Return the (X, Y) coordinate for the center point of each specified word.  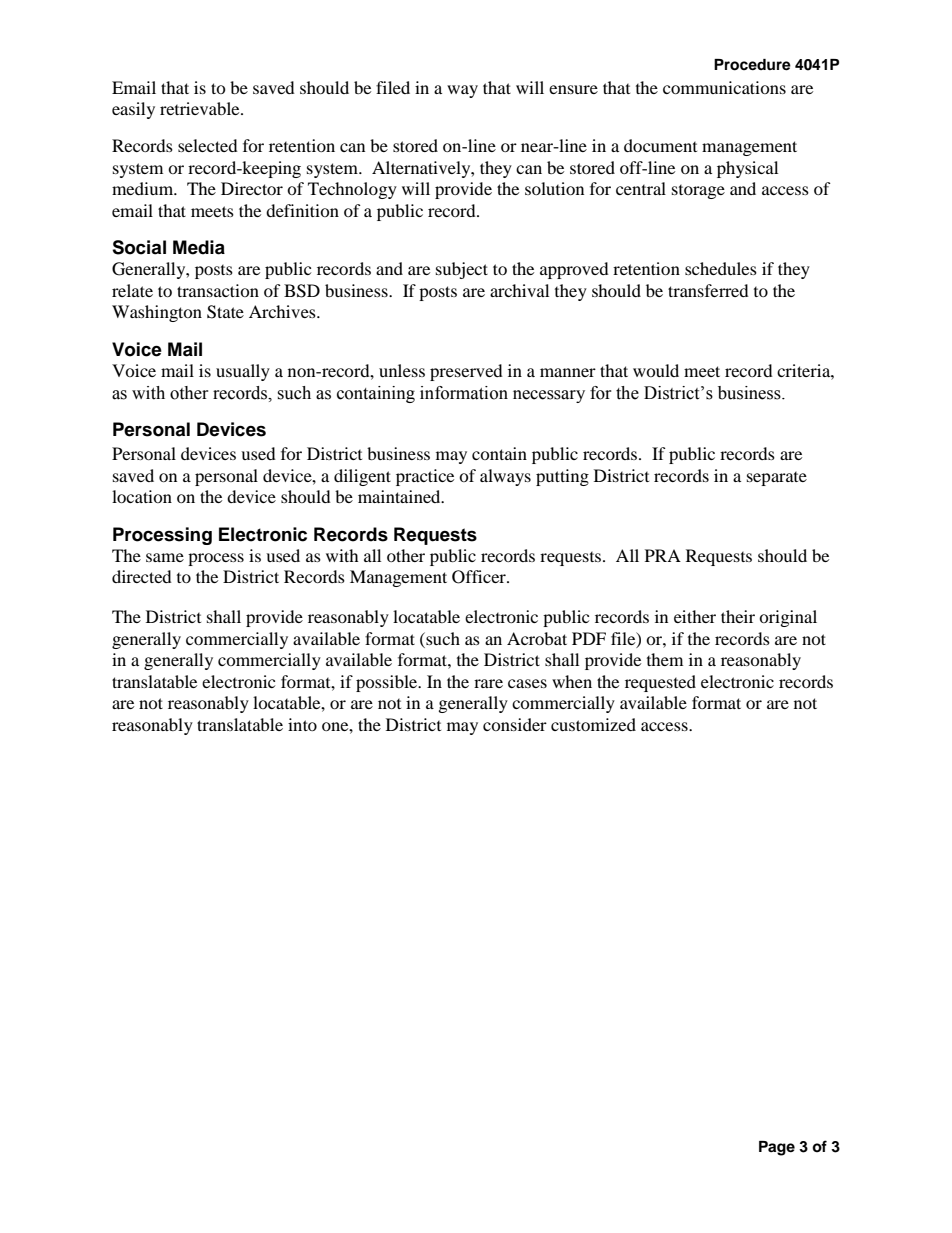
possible (388, 683)
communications (724, 87)
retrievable (201, 108)
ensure (573, 89)
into (302, 724)
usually (243, 372)
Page (777, 1148)
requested (660, 683)
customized (593, 724)
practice (425, 477)
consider (515, 724)
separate (777, 479)
